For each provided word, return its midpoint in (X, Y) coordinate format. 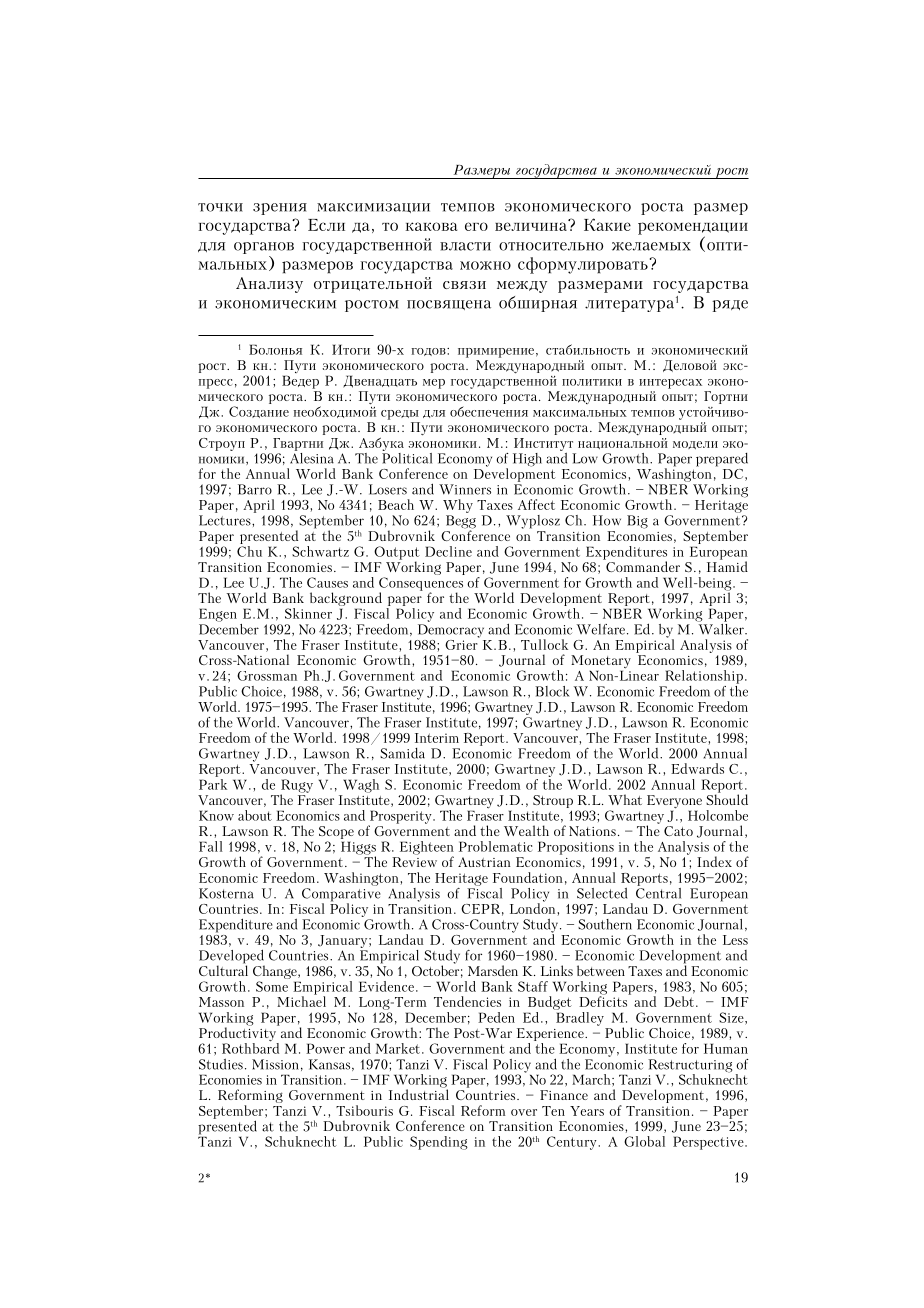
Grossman (267, 676)
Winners (465, 489)
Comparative (341, 896)
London (534, 907)
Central (658, 892)
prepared (722, 460)
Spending (439, 1143)
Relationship (704, 677)
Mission (275, 1064)
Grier (462, 643)
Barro (255, 489)
